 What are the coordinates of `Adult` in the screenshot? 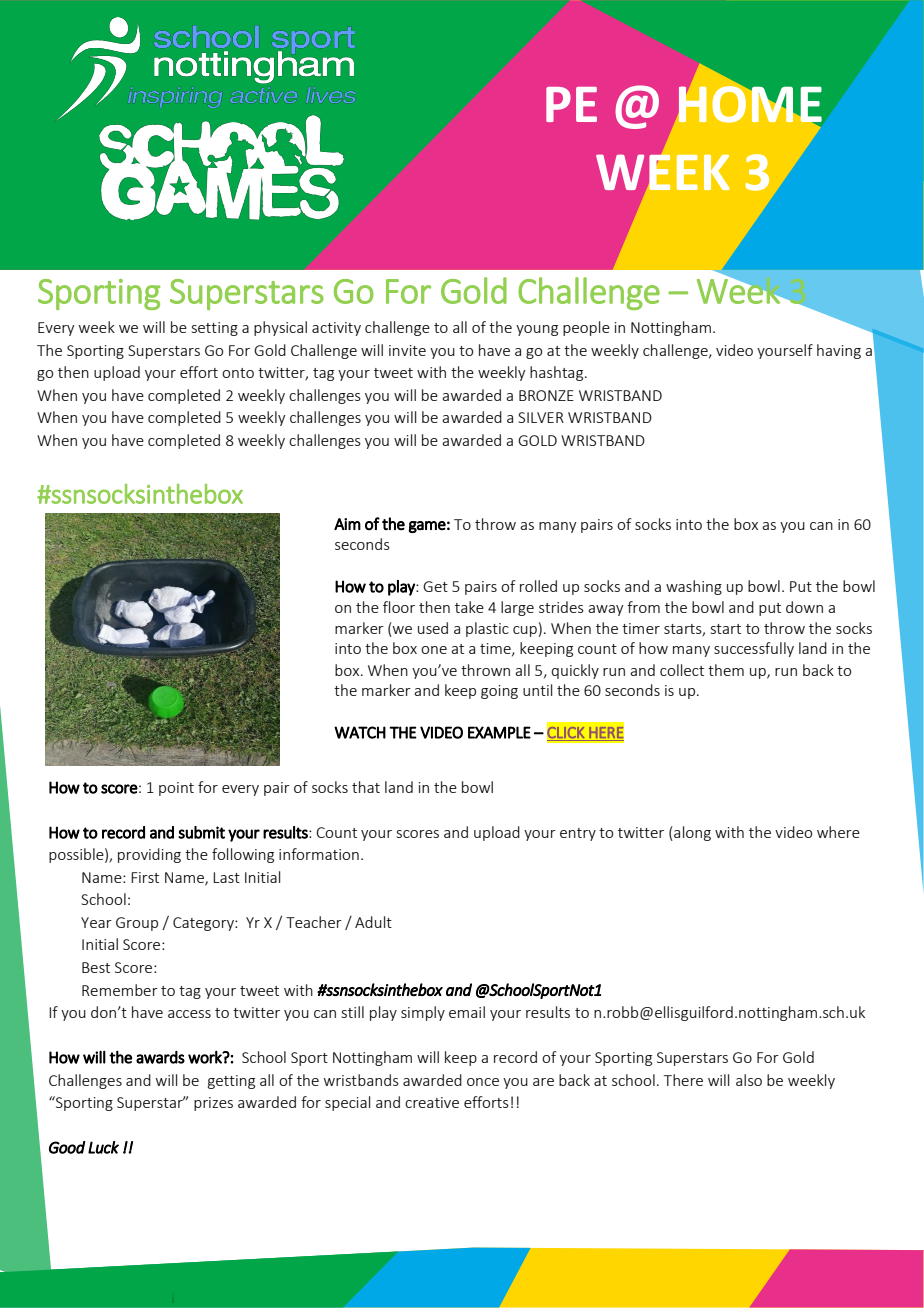 It's located at (373, 922).
